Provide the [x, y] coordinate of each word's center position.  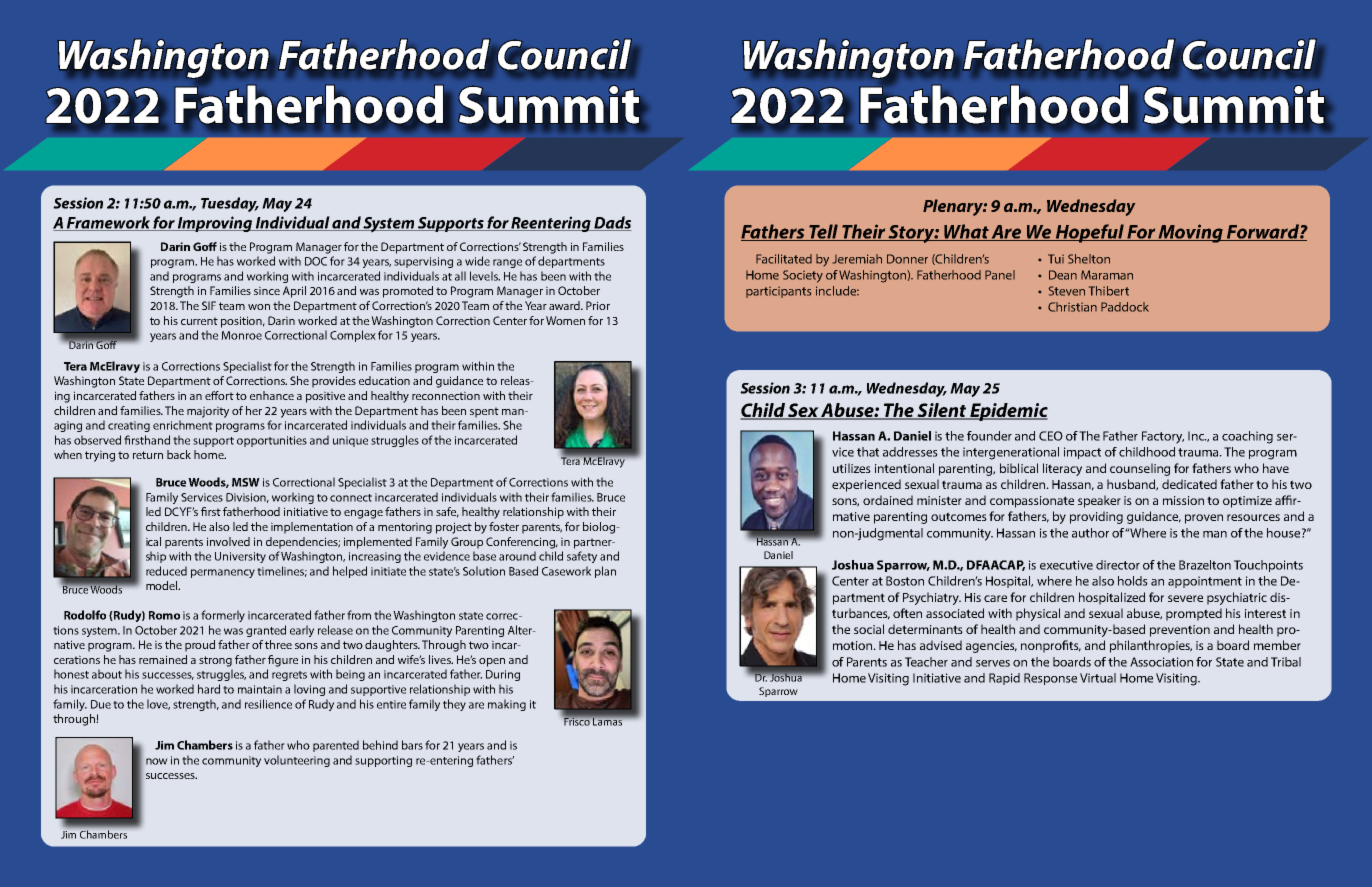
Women [565, 320]
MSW [246, 482]
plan [605, 572]
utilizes [852, 468]
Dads [612, 223]
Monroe [241, 335]
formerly [223, 616]
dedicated [1189, 484]
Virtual [1098, 678]
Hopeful [1089, 233]
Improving [215, 224]
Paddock [1125, 307]
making [507, 705]
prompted [1194, 614]
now [157, 761]
